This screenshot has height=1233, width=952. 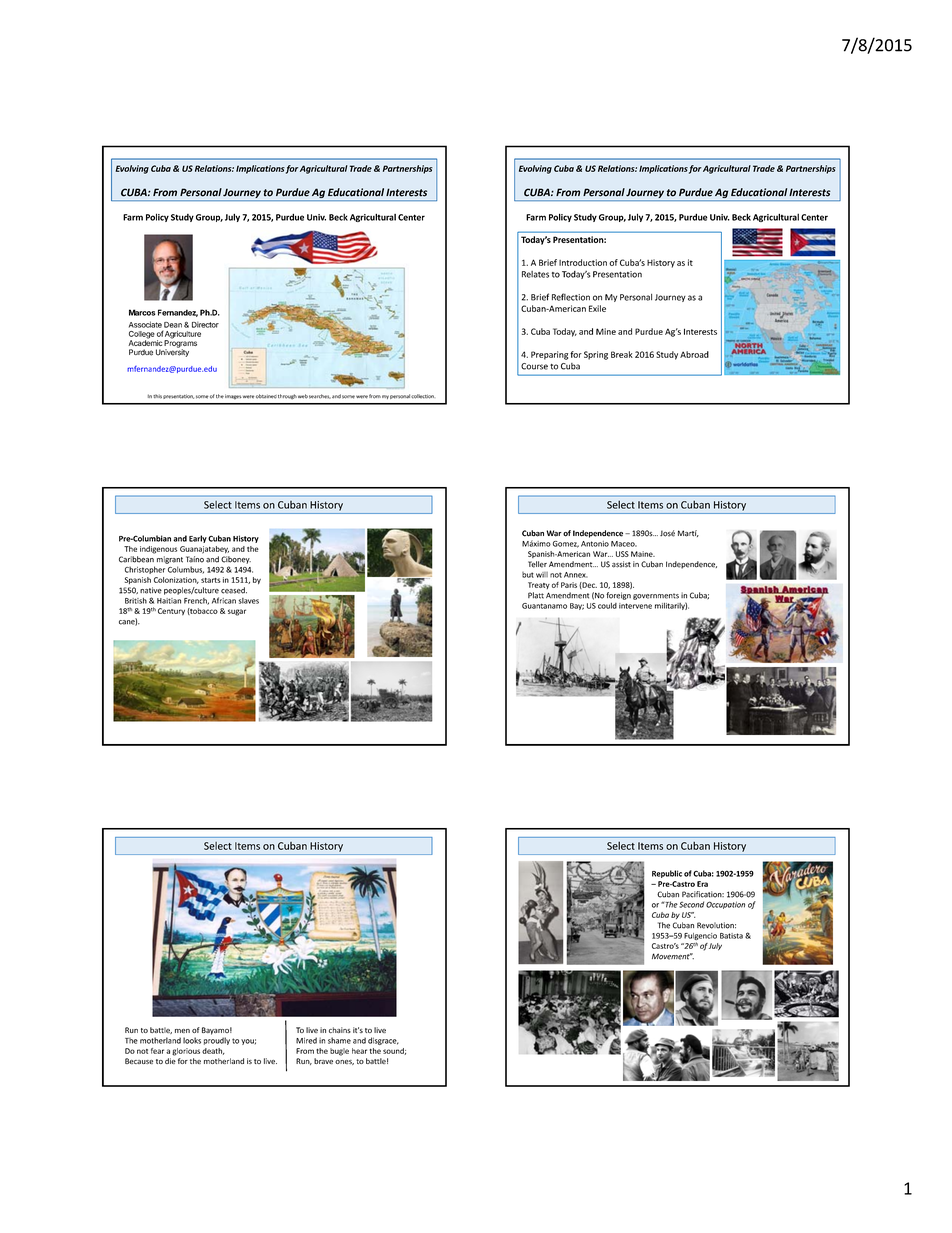 I want to click on Maine, so click(x=643, y=554).
